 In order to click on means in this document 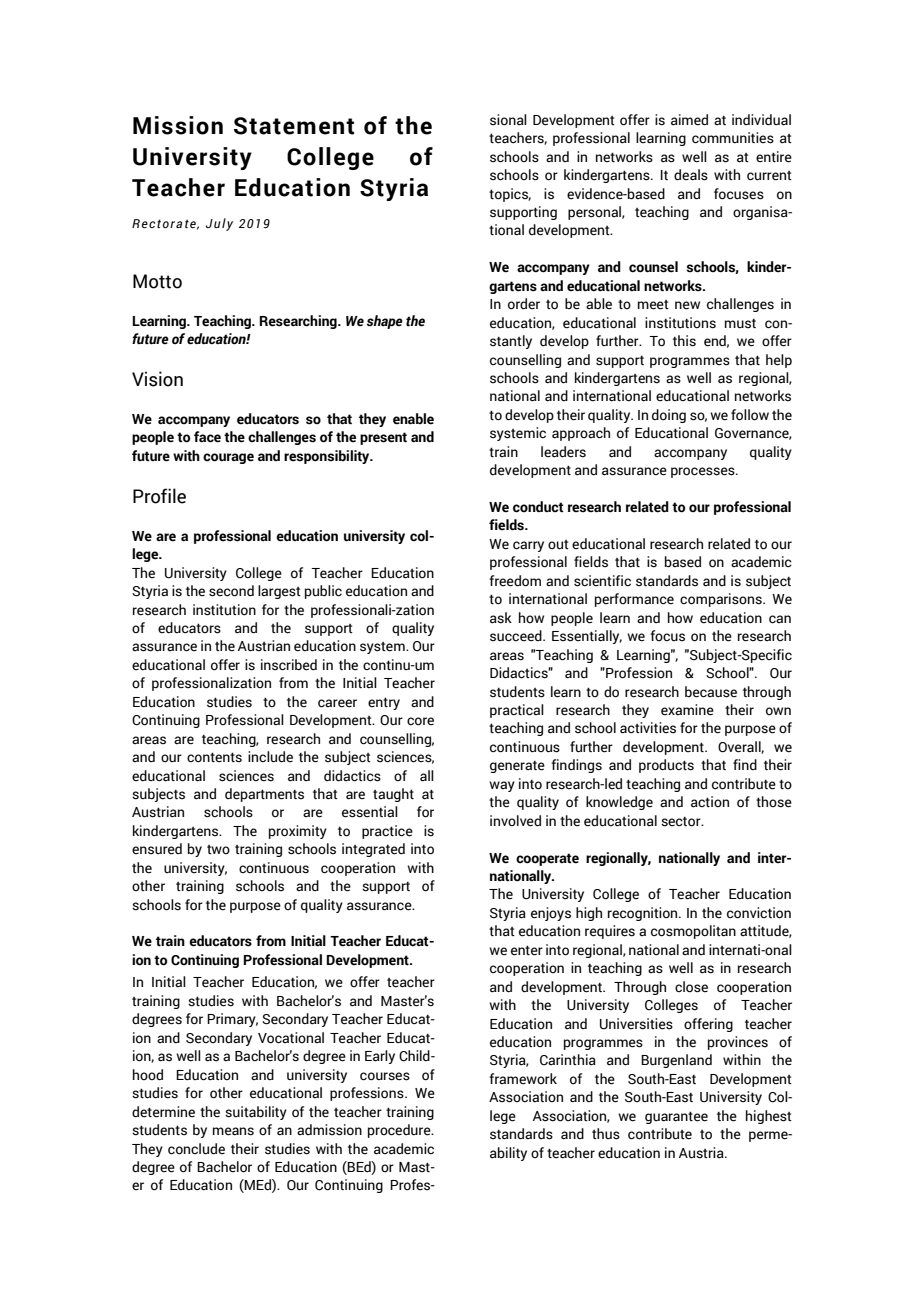, I will do `click(233, 1131)`.
